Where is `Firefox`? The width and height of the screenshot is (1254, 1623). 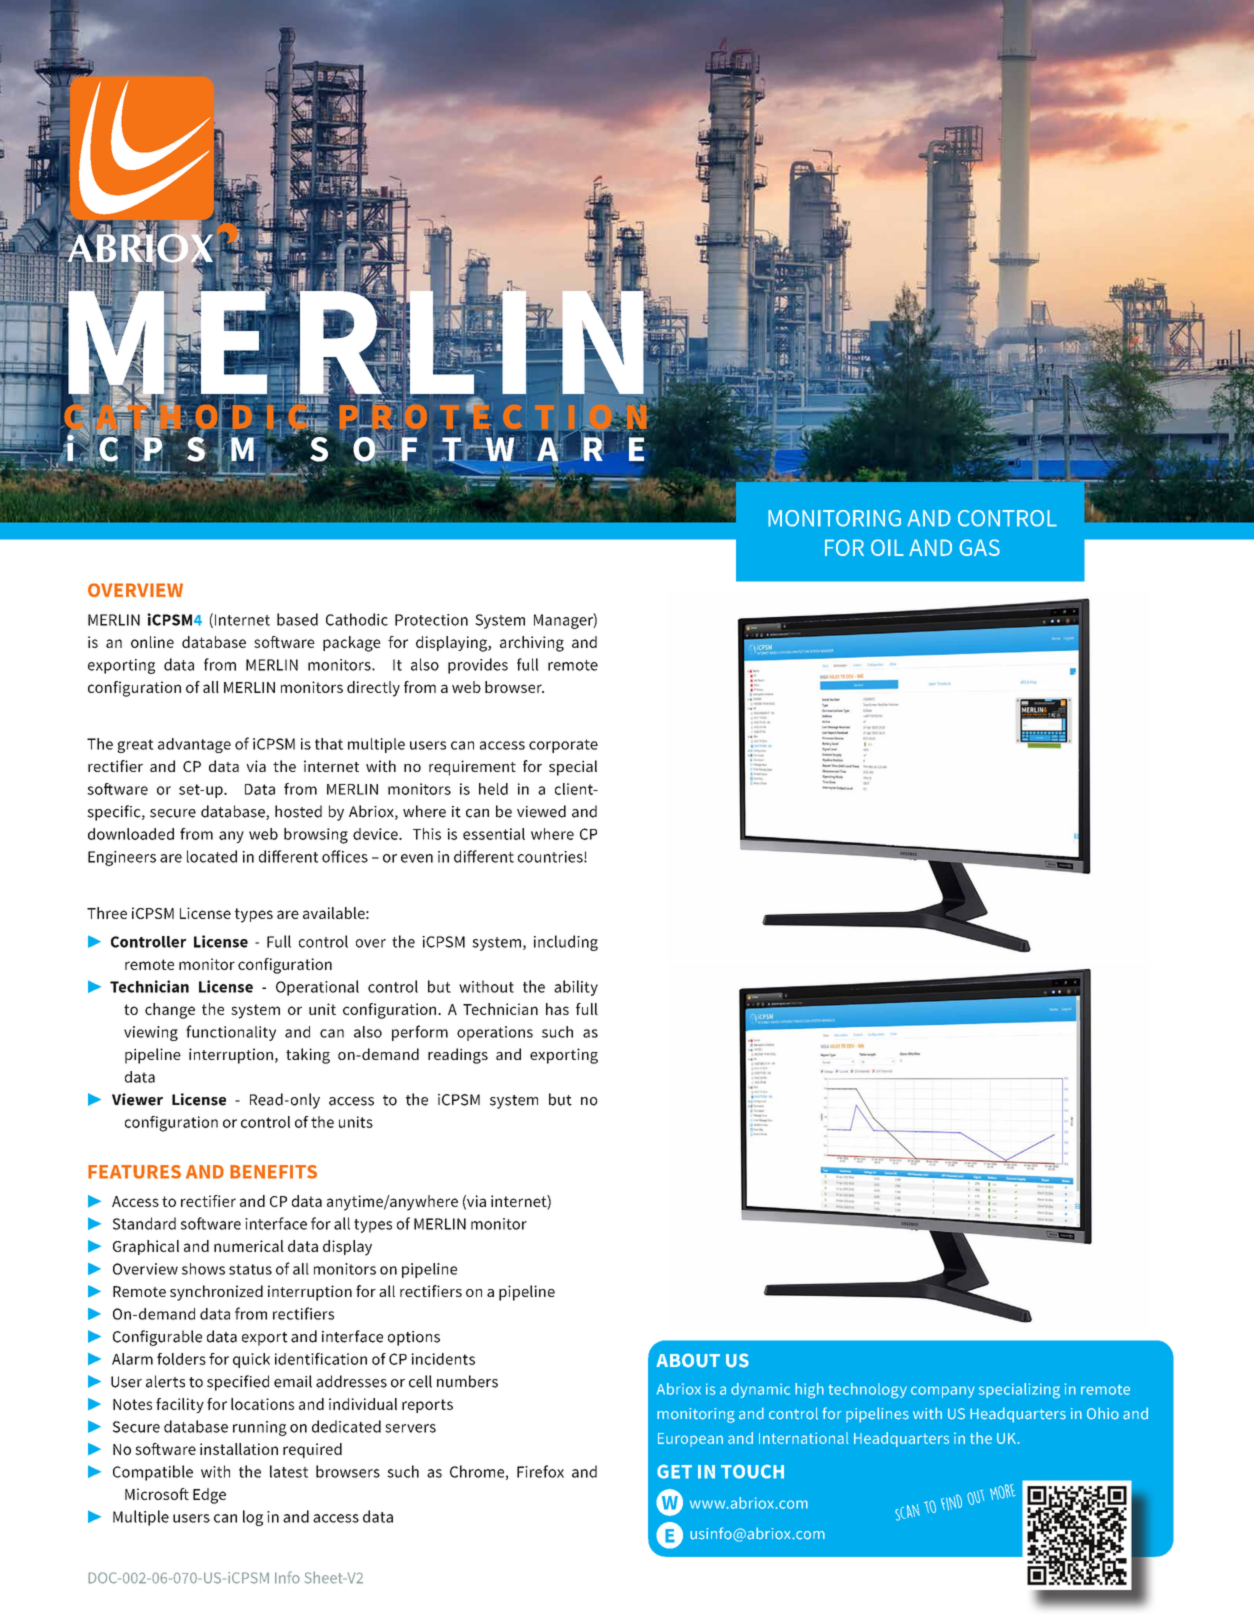
Firefox is located at coordinates (540, 1471).
